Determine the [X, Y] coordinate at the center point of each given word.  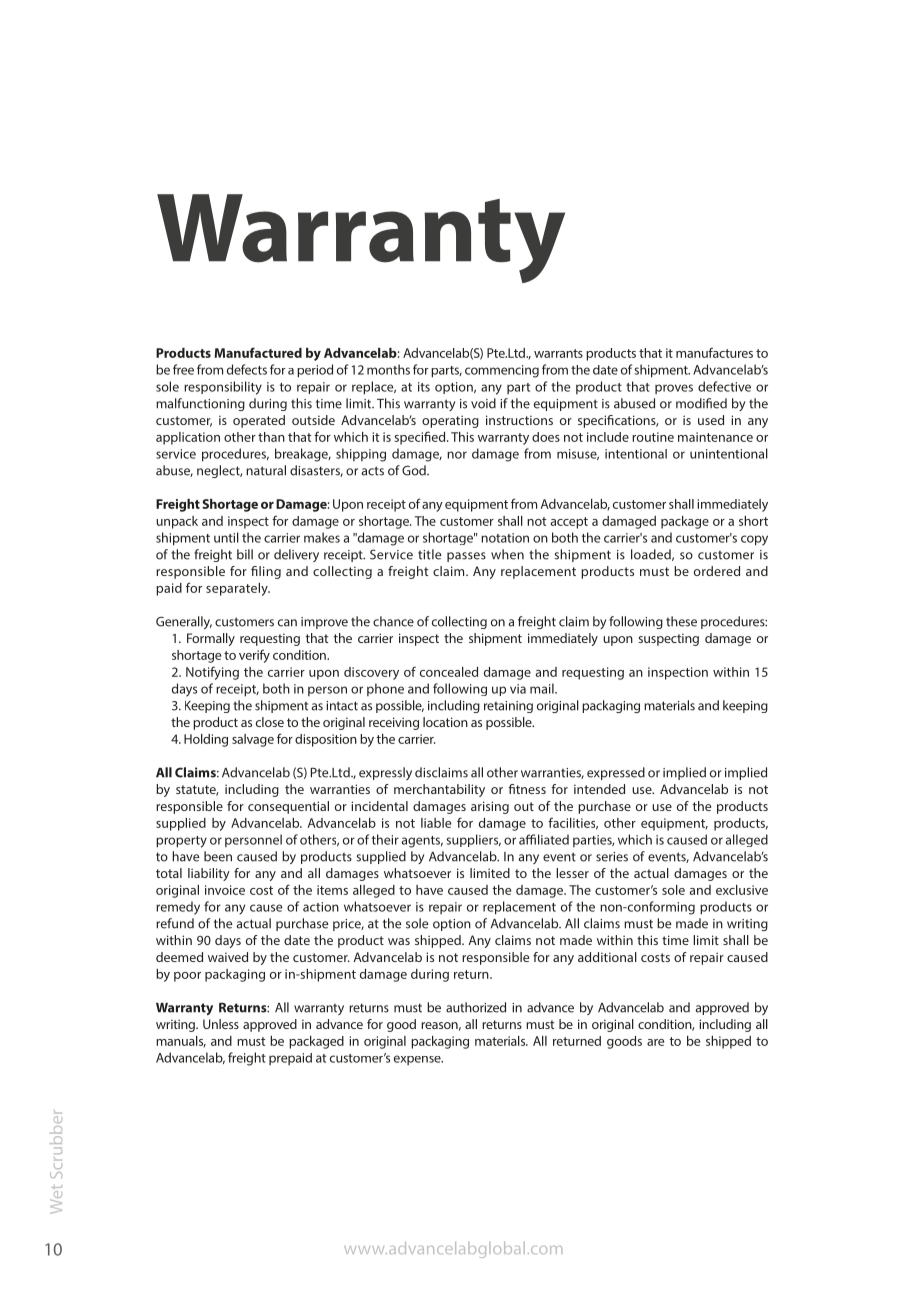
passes [466, 557]
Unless [221, 1024]
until [226, 537]
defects [247, 369]
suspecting [668, 639]
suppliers [474, 840]
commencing [502, 371]
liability [209, 874]
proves [674, 389]
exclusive [742, 890]
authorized [476, 1007]
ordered [717, 571]
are [655, 1042]
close [270, 722]
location [445, 722]
